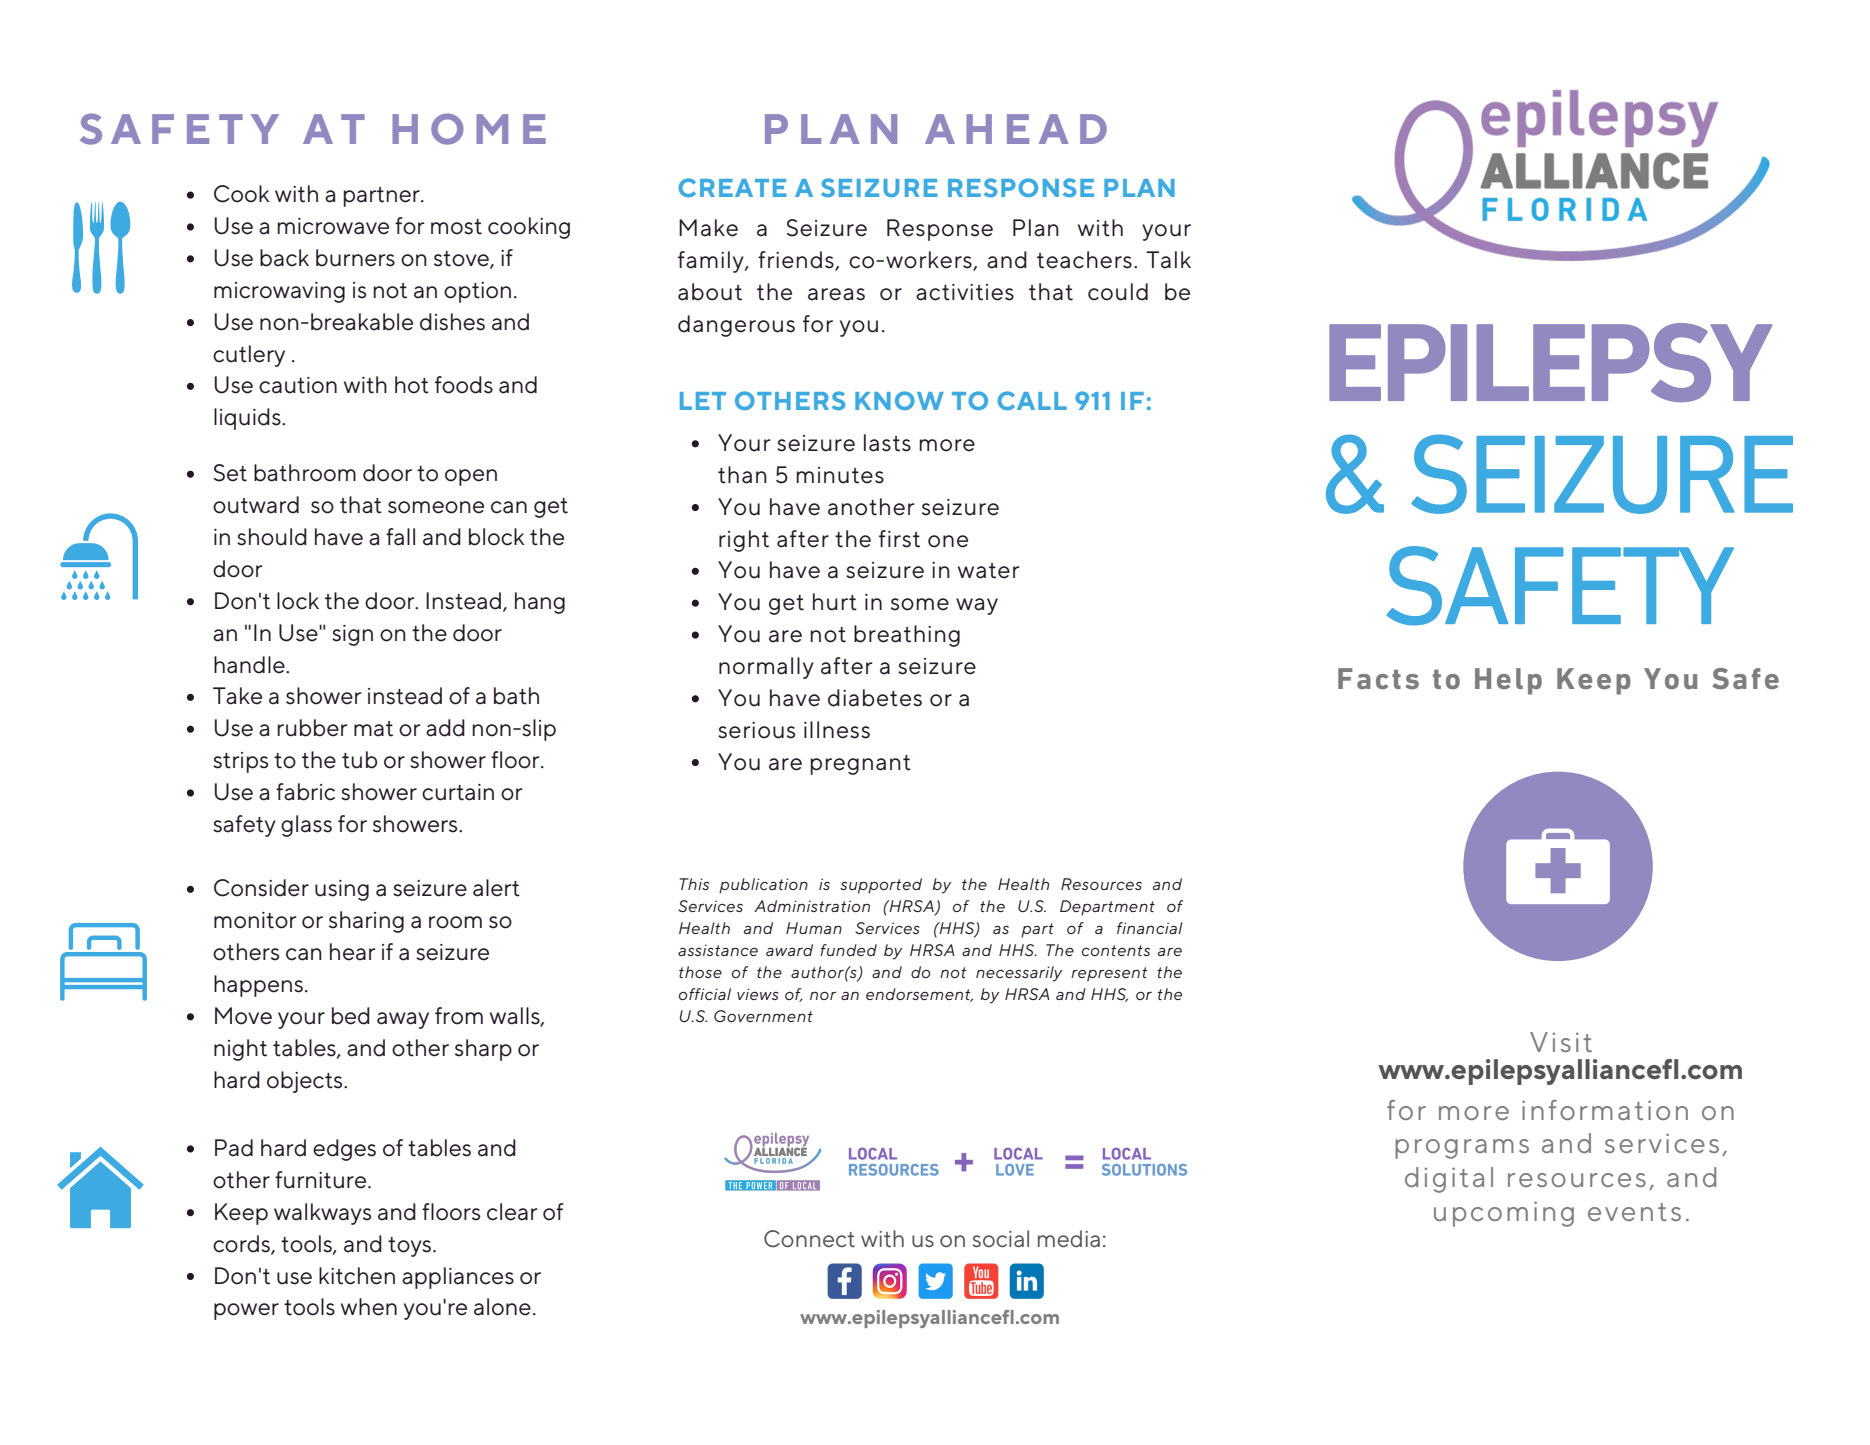 The image size is (1870, 1445). Describe the element at coordinates (1508, 681) in the document. I see `Help` at that location.
